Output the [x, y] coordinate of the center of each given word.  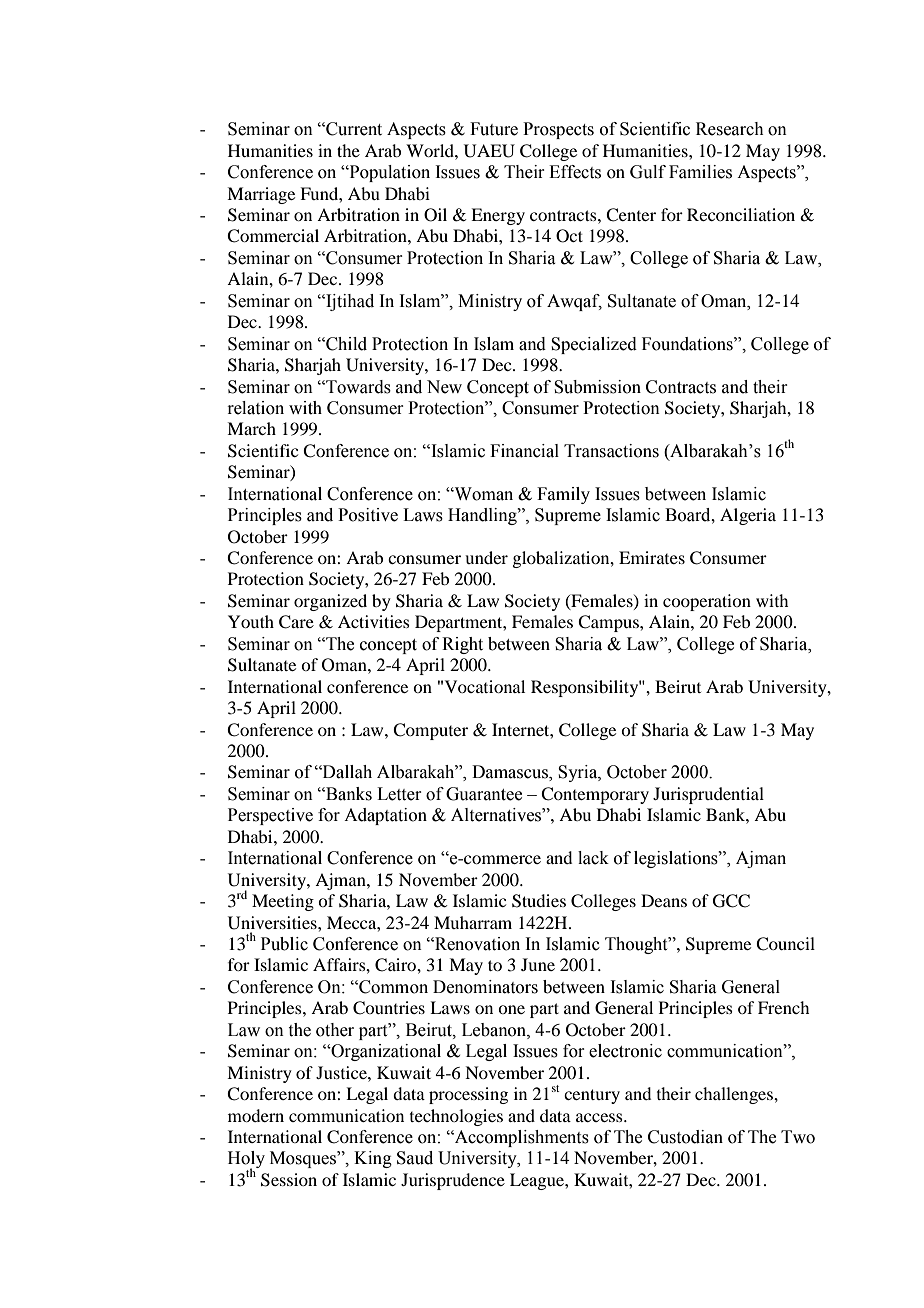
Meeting [283, 902]
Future [494, 129]
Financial [524, 451]
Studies [539, 901]
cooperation [707, 602]
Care [296, 622]
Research [730, 129]
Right [462, 645]
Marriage [261, 195]
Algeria [748, 516]
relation [255, 408]
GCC [731, 901]
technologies [456, 1117]
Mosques [304, 1159]
